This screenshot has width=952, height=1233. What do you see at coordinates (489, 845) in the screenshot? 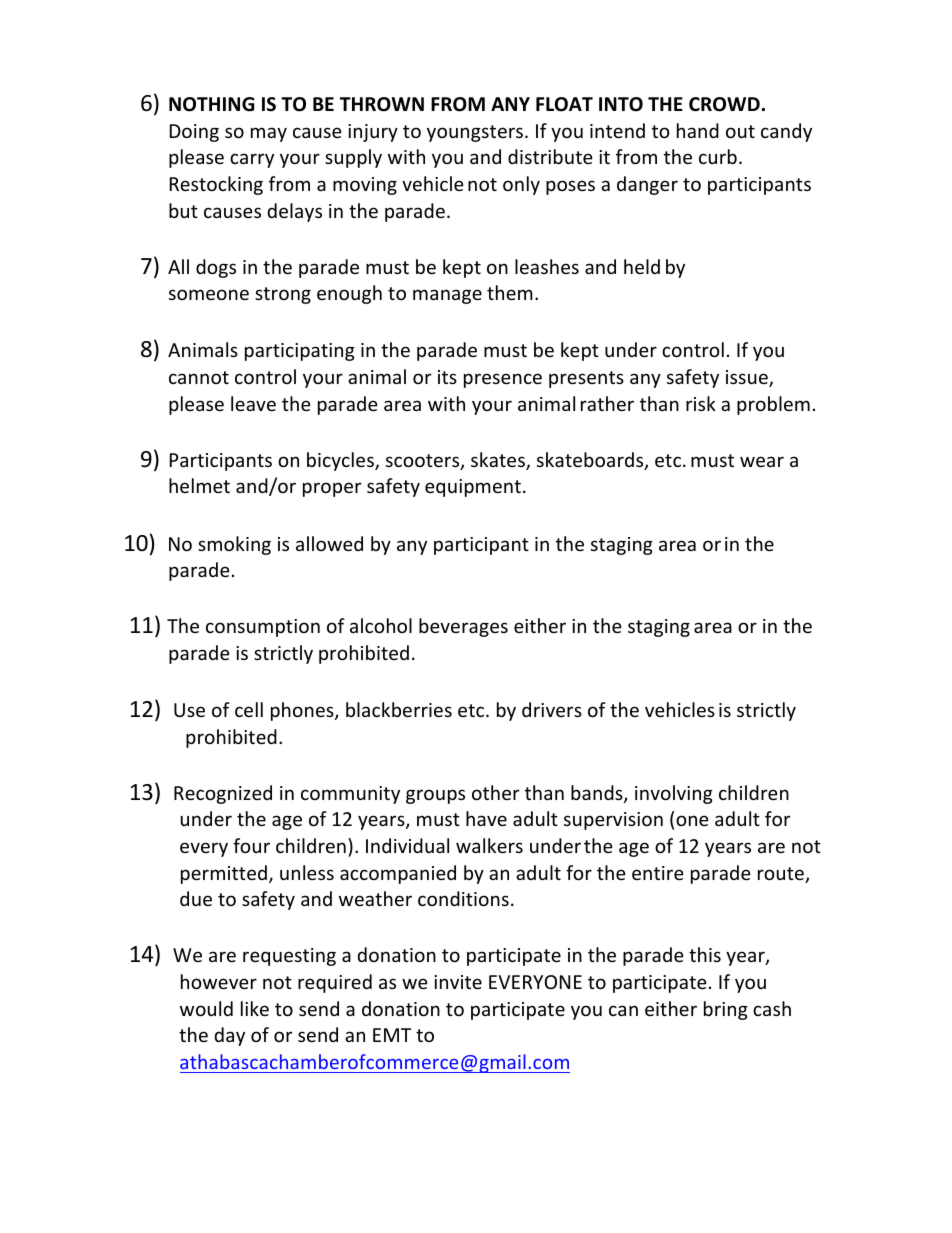
I see `walkers` at bounding box center [489, 845].
